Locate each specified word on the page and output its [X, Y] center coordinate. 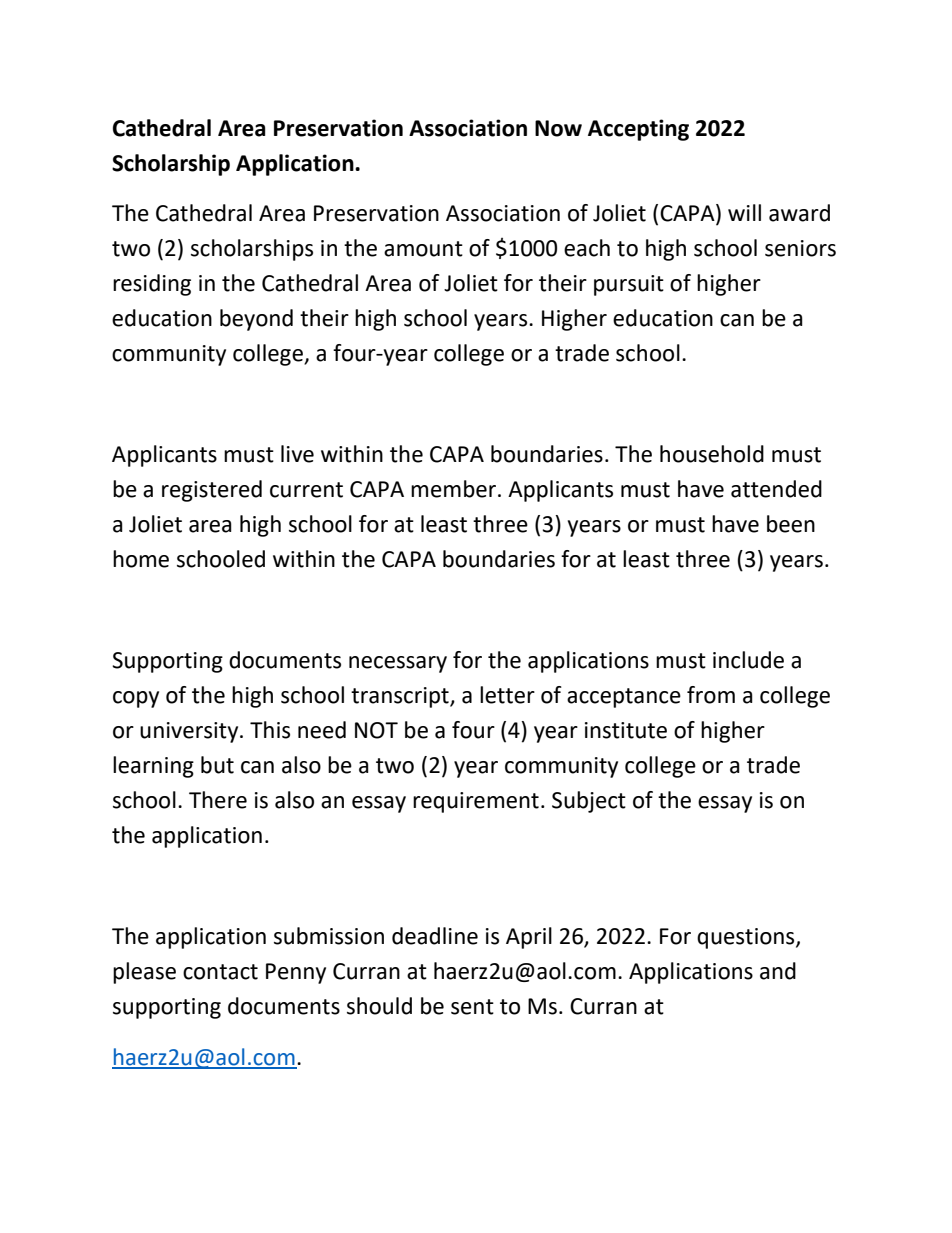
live [297, 454]
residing [152, 285]
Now [558, 128]
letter [507, 695]
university [190, 732]
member [455, 489]
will [744, 212]
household [712, 454]
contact [220, 972]
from [711, 695]
